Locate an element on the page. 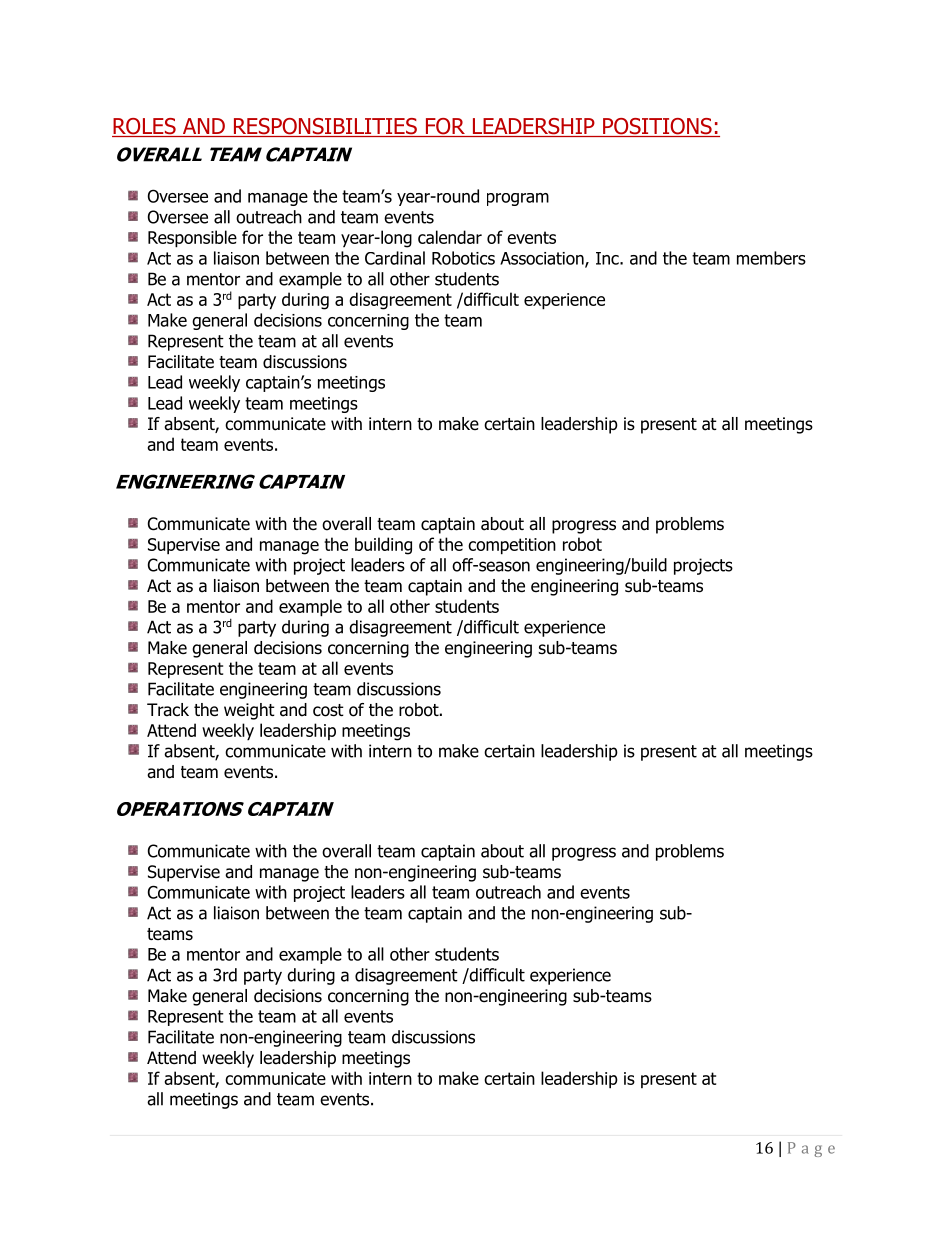 The width and height of the page is (952, 1233). Responsible is located at coordinates (192, 239).
